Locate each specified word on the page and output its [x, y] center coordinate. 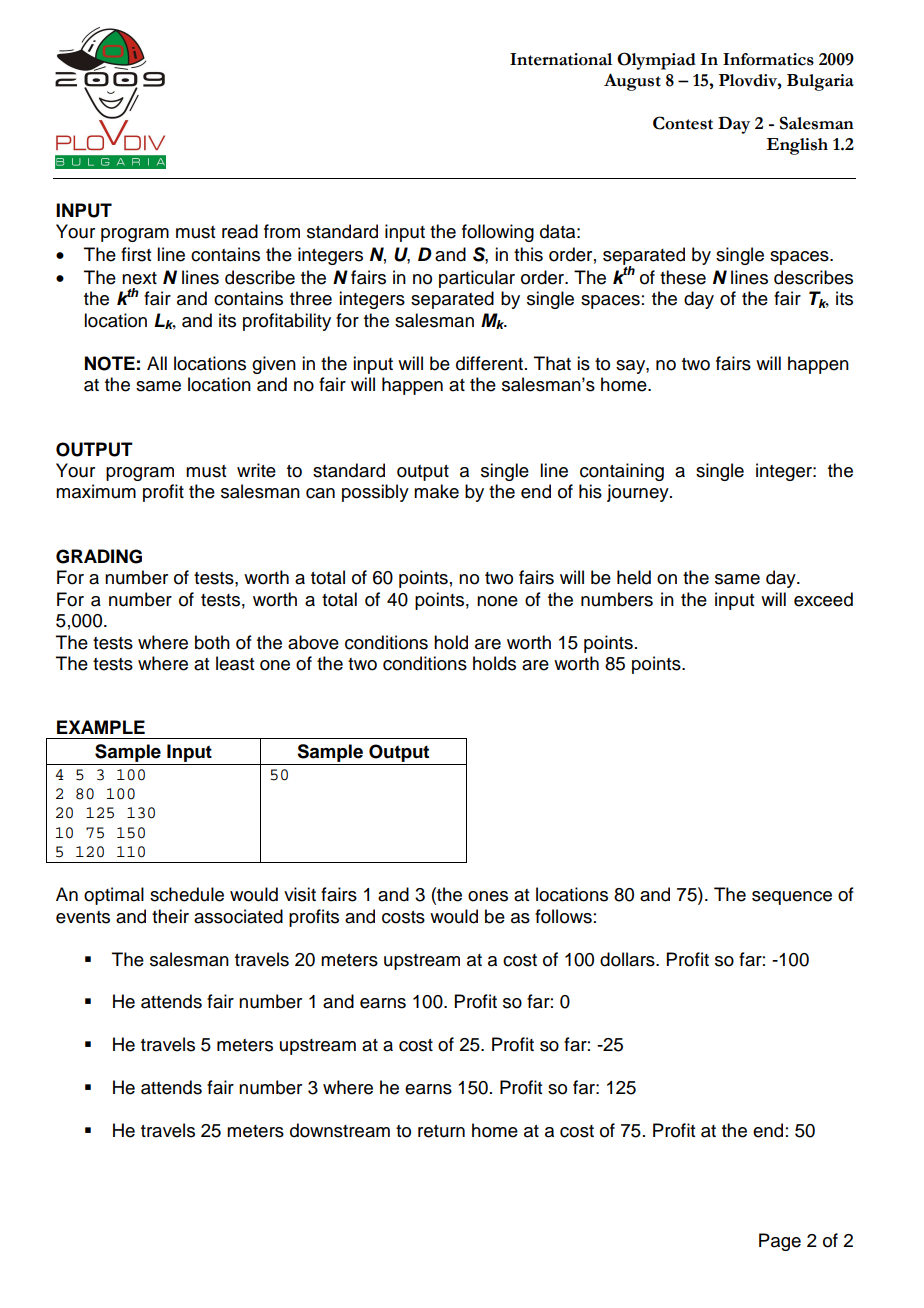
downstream [340, 1130]
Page [780, 1242]
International [561, 59]
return [441, 1131]
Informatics [768, 59]
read [240, 231]
